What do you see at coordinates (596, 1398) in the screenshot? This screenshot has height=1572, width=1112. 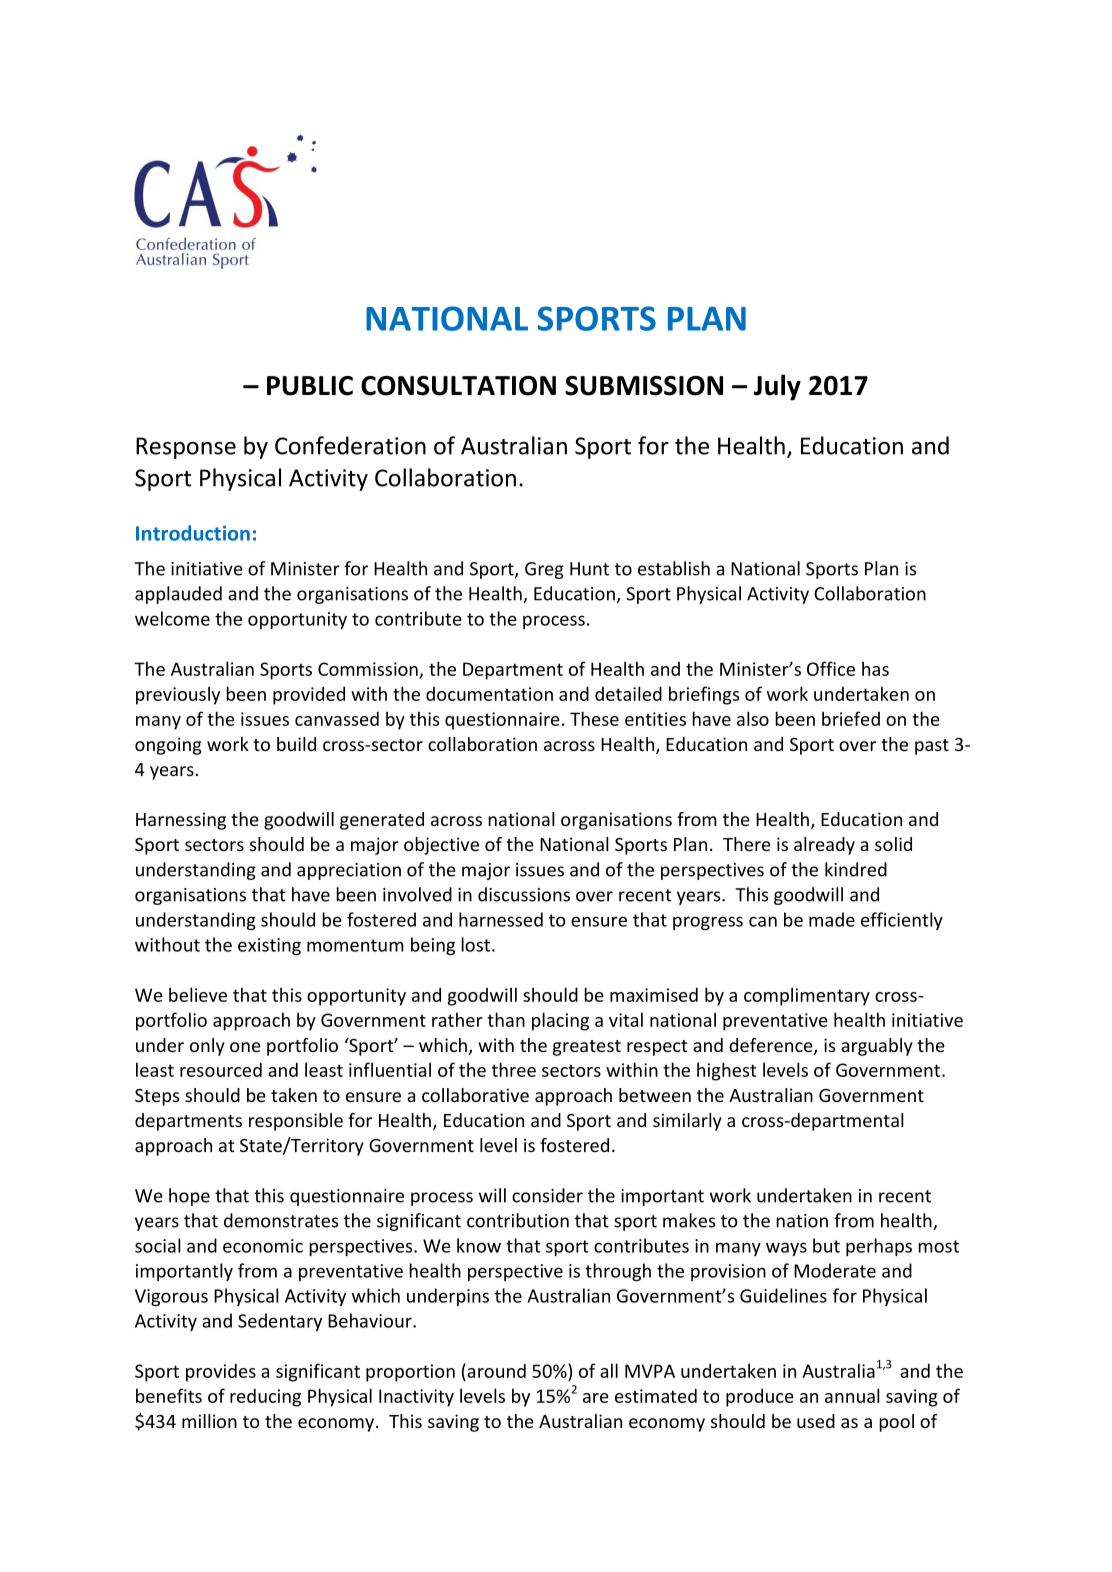 I see `are` at bounding box center [596, 1398].
